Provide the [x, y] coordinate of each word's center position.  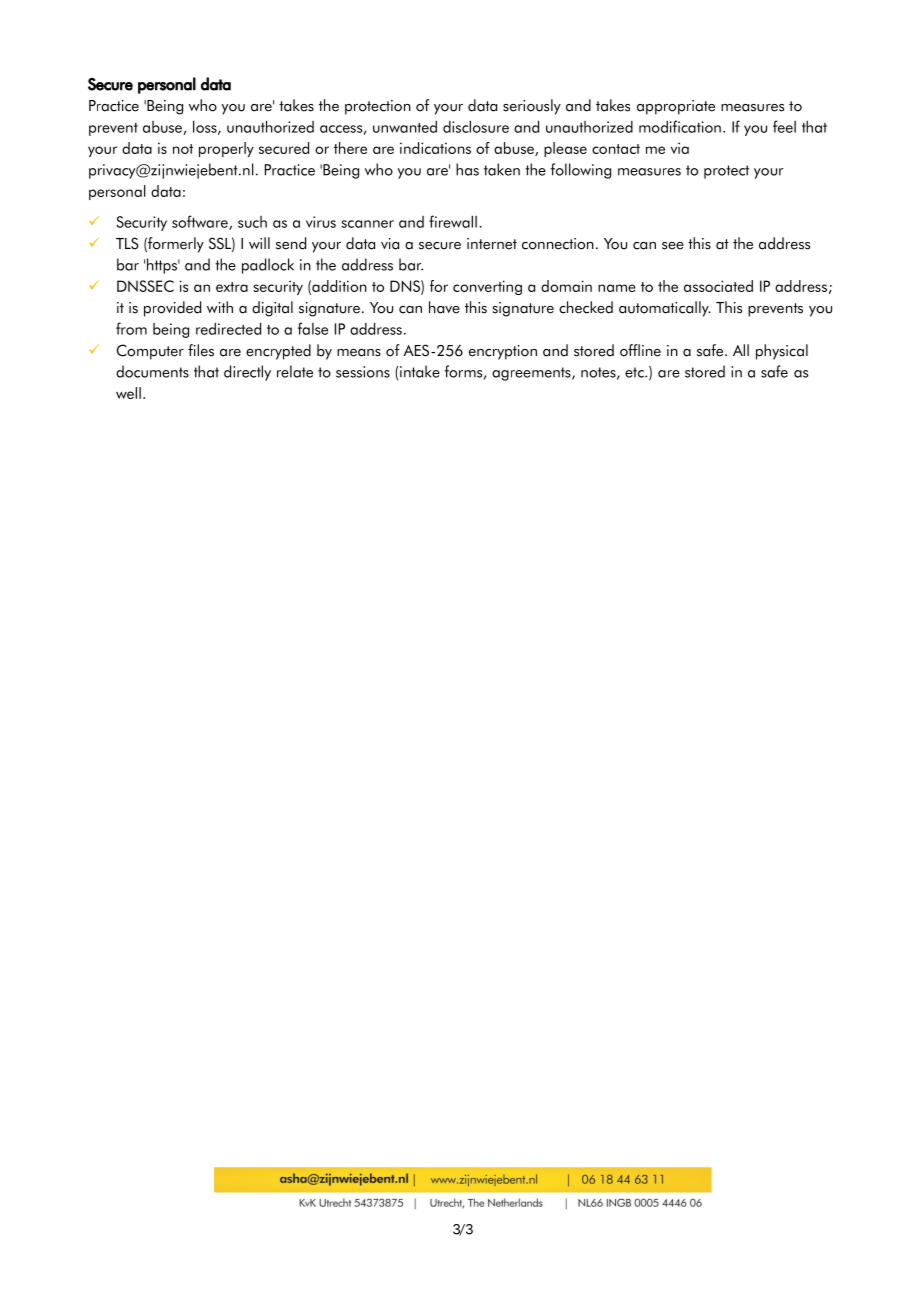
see [673, 246]
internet [492, 244]
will [259, 243]
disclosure [476, 126]
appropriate [676, 107]
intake [420, 371]
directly [247, 373]
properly [226, 149]
